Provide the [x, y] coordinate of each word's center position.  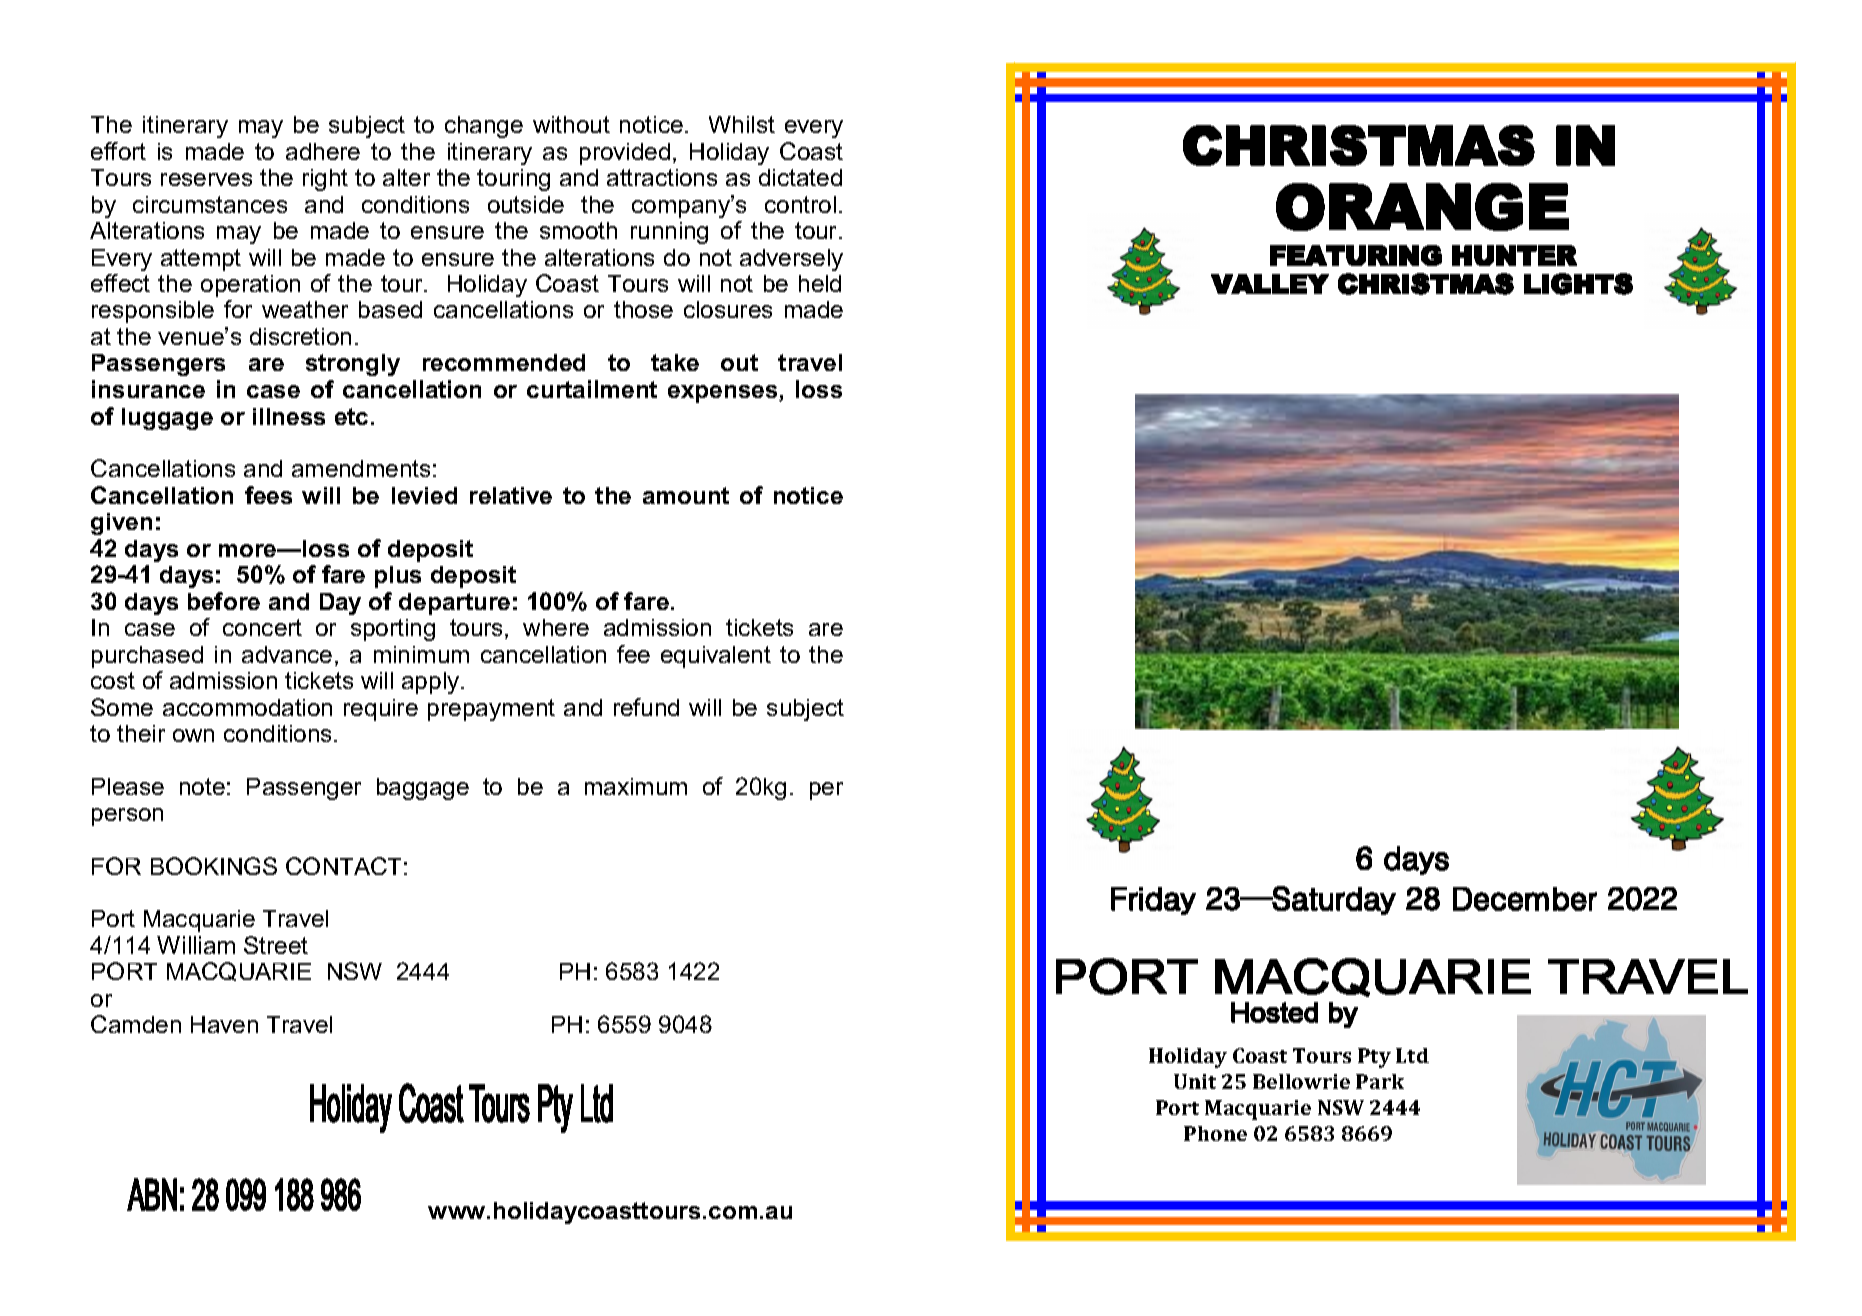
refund [646, 707]
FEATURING [1356, 255]
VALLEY [1270, 284]
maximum [636, 786]
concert [262, 627]
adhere [323, 151]
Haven [224, 1024]
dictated [800, 177]
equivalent [716, 657]
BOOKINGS [214, 866]
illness [289, 416]
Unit [1195, 1081]
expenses [724, 394]
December [1525, 899]
